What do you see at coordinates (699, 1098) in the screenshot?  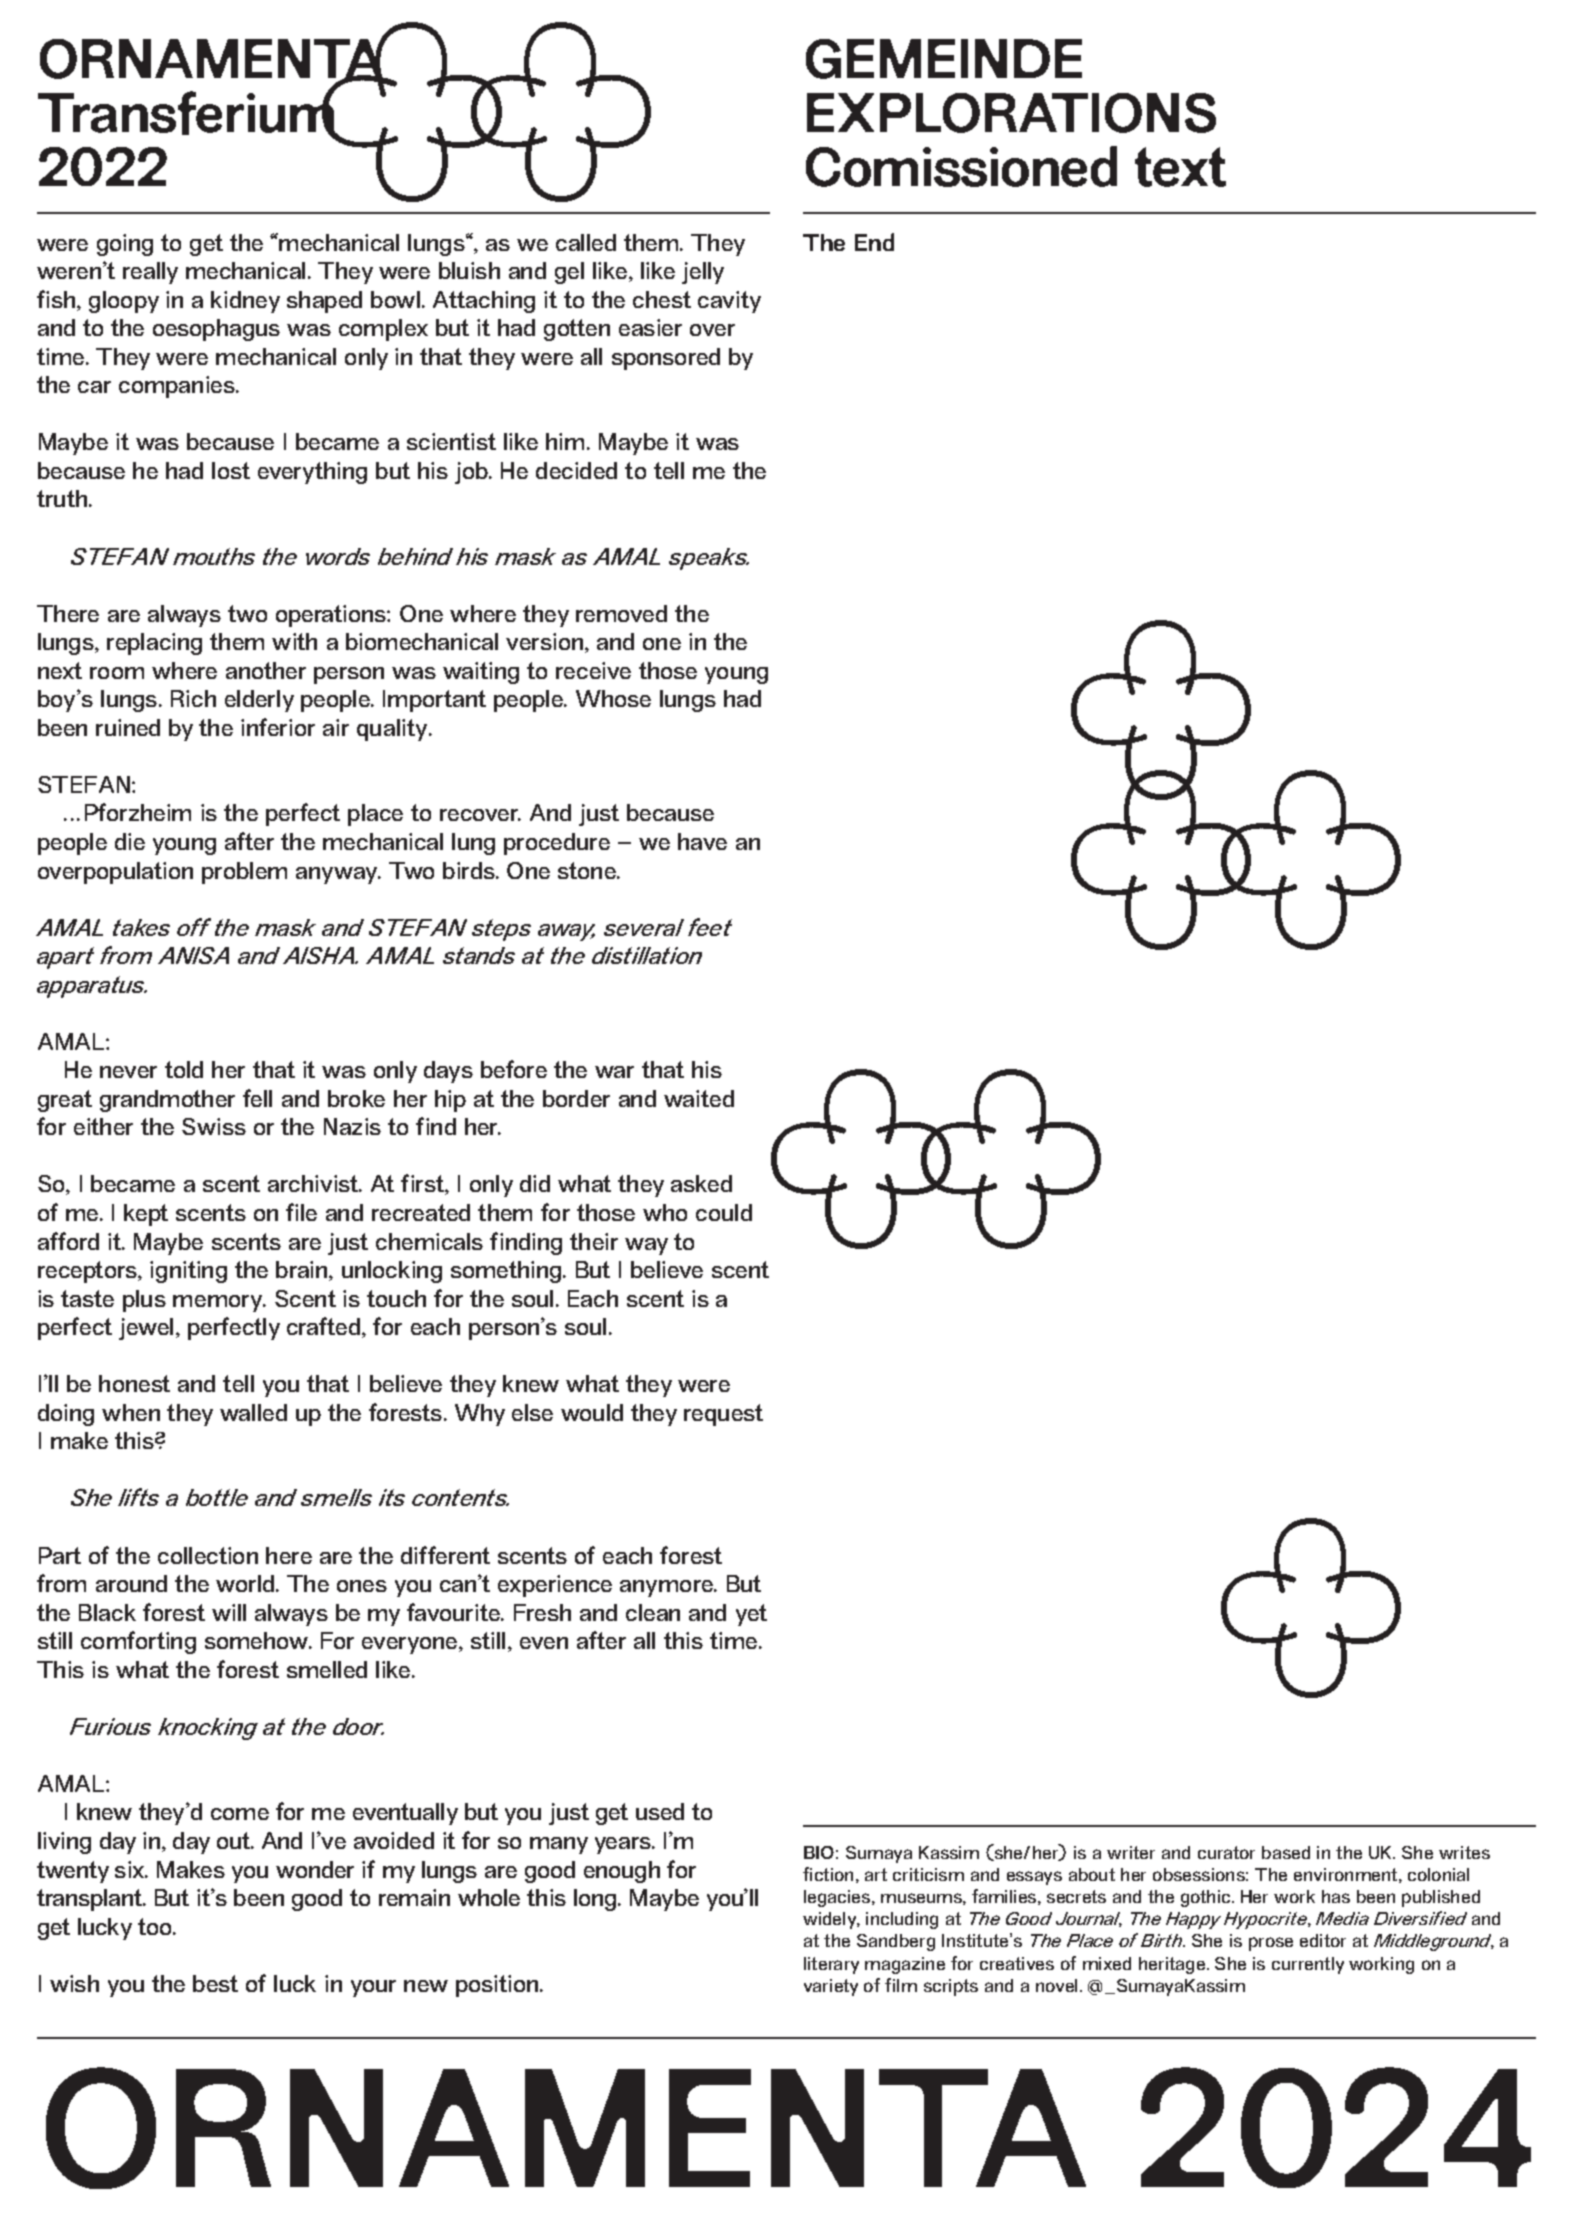 I see `waited` at bounding box center [699, 1098].
